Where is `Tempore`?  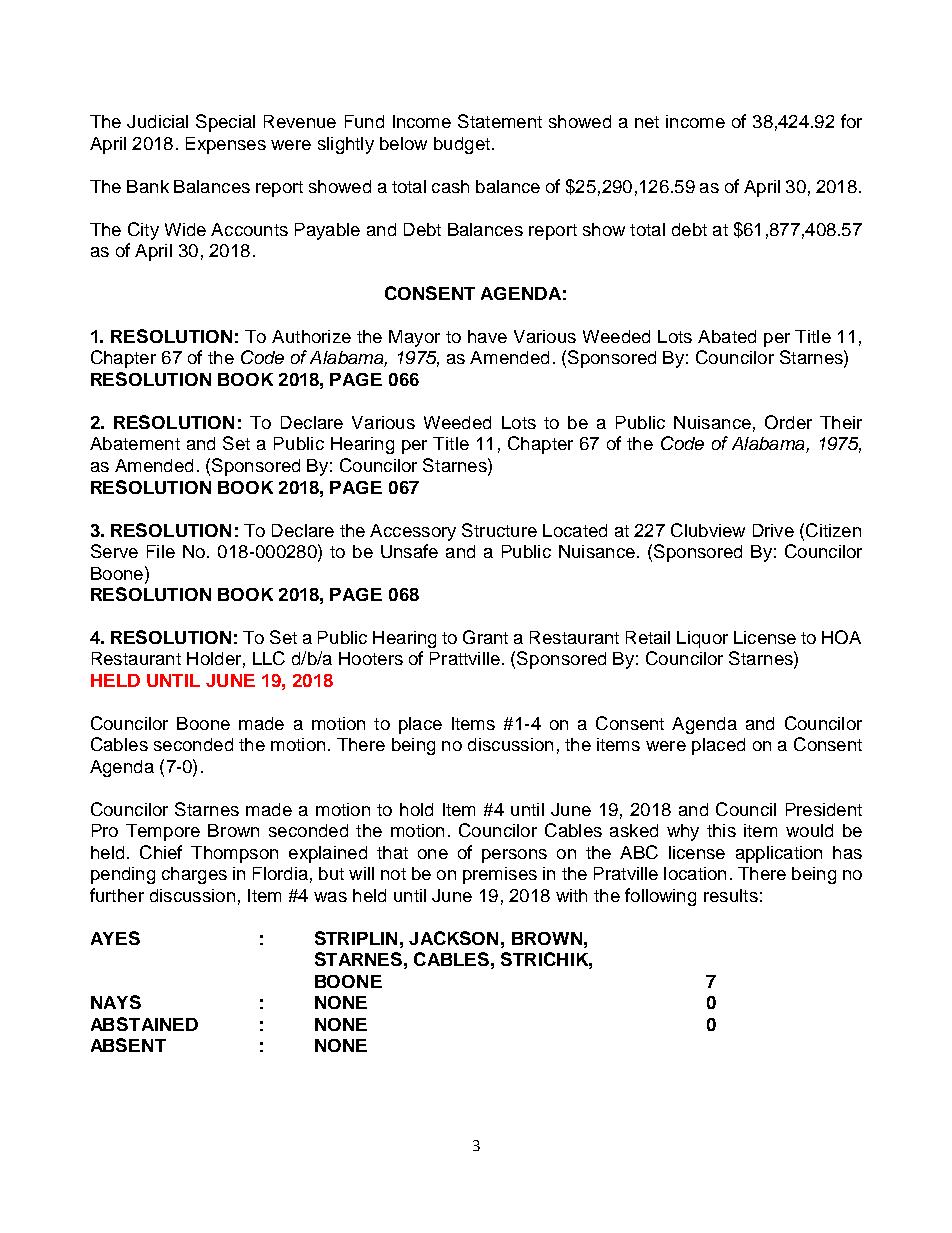 Tempore is located at coordinates (163, 832).
